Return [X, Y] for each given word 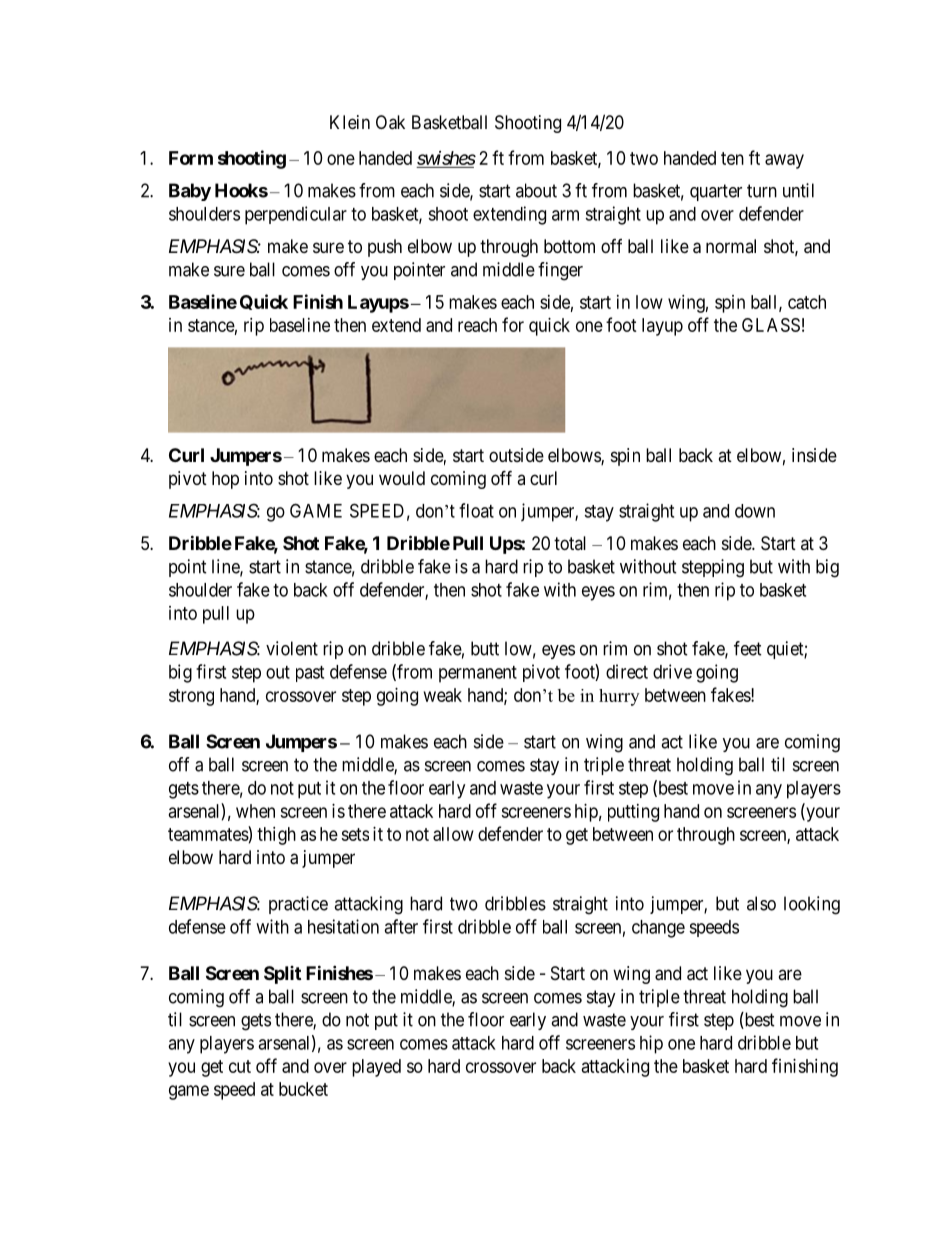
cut [240, 1066]
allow [453, 834]
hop [225, 480]
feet [748, 648]
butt [485, 648]
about [536, 190]
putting [633, 813]
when [255, 811]
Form [191, 158]
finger [560, 271]
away [784, 161]
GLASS [771, 325]
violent [292, 648]
